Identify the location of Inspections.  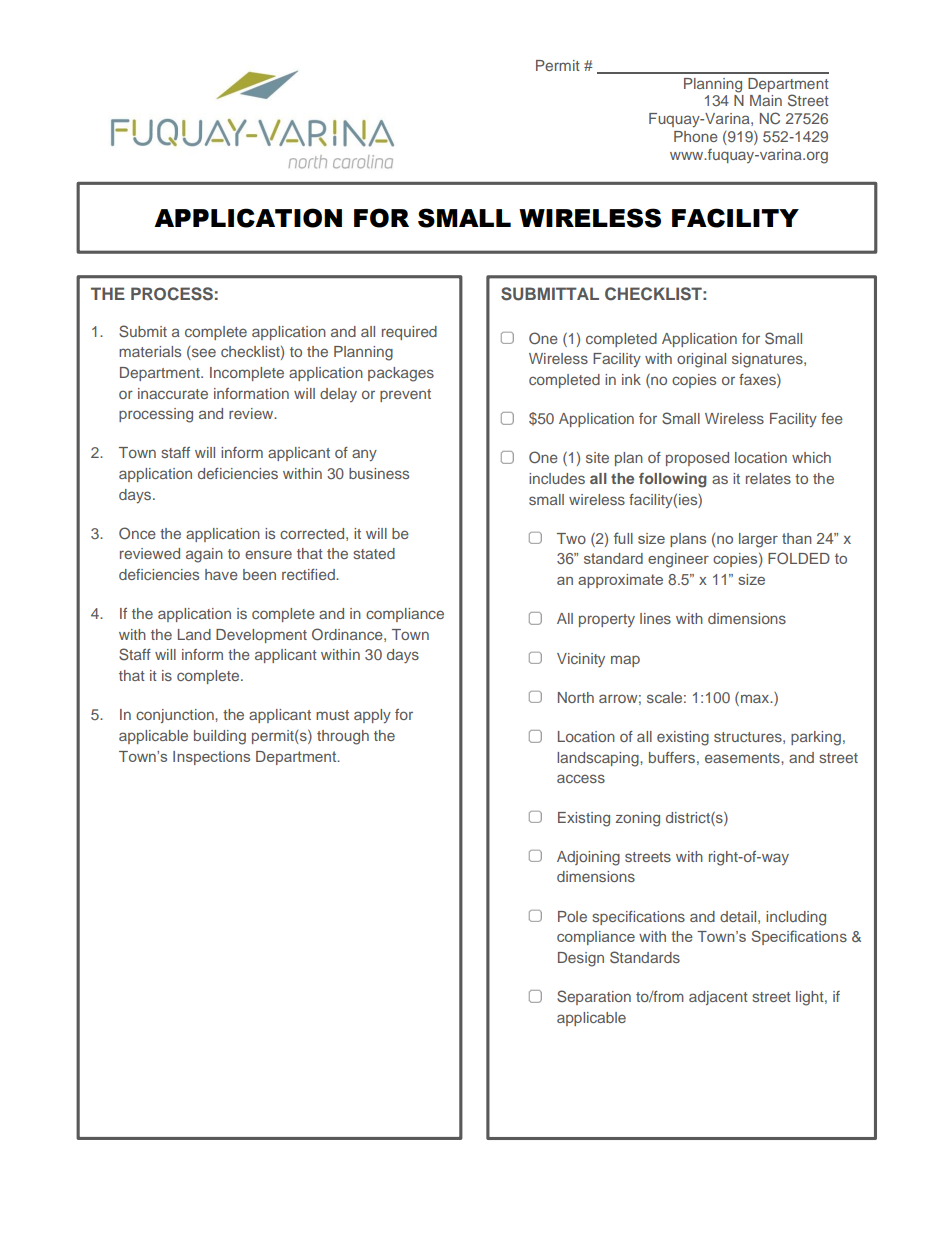
(211, 758).
